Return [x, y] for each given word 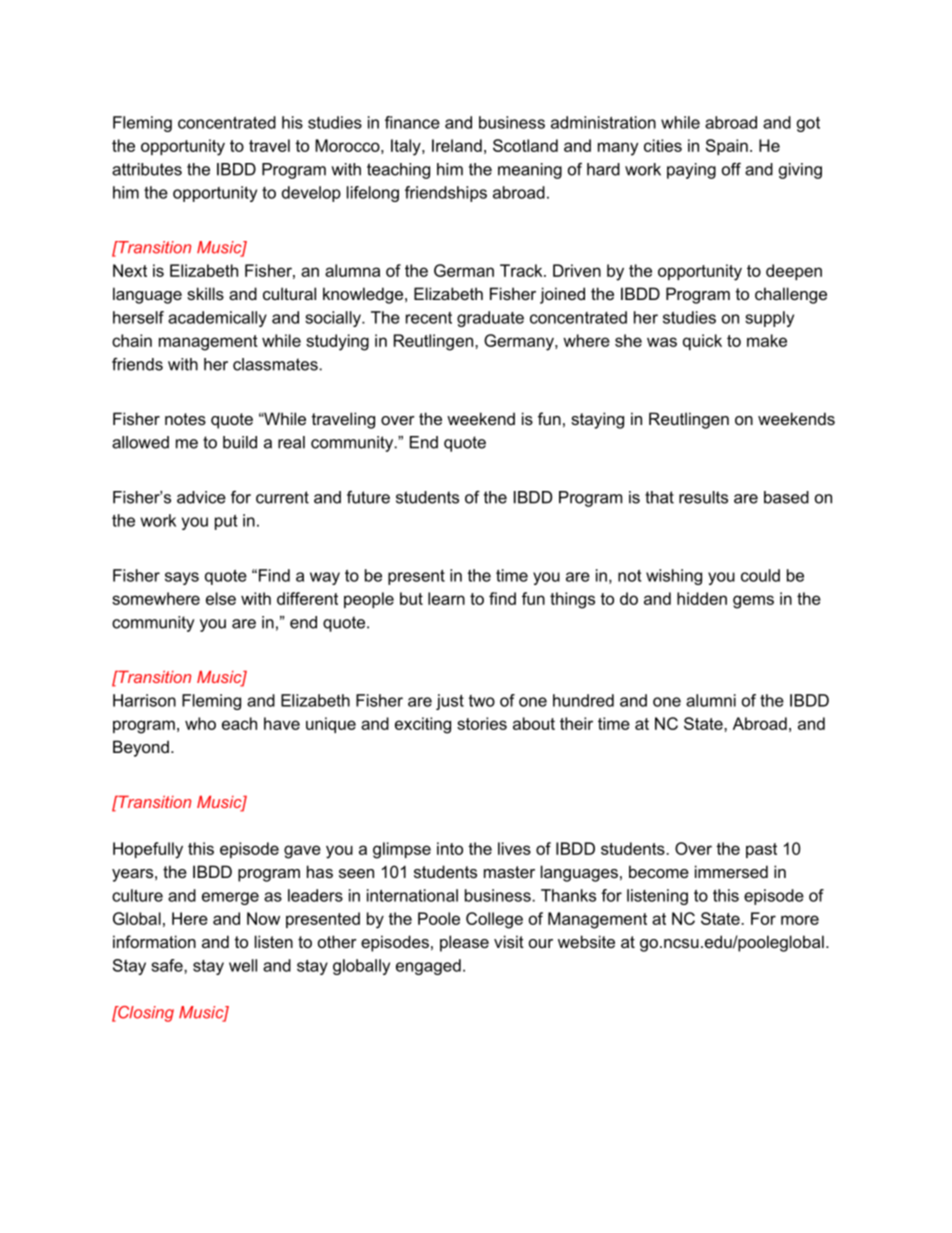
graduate [490, 319]
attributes [147, 169]
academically [217, 319]
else [221, 598]
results [703, 497]
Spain [727, 147]
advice [201, 497]
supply [769, 319]
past [761, 850]
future [368, 497]
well [243, 965]
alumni [711, 700]
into [450, 848]
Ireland [457, 145]
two [482, 701]
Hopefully [148, 850]
